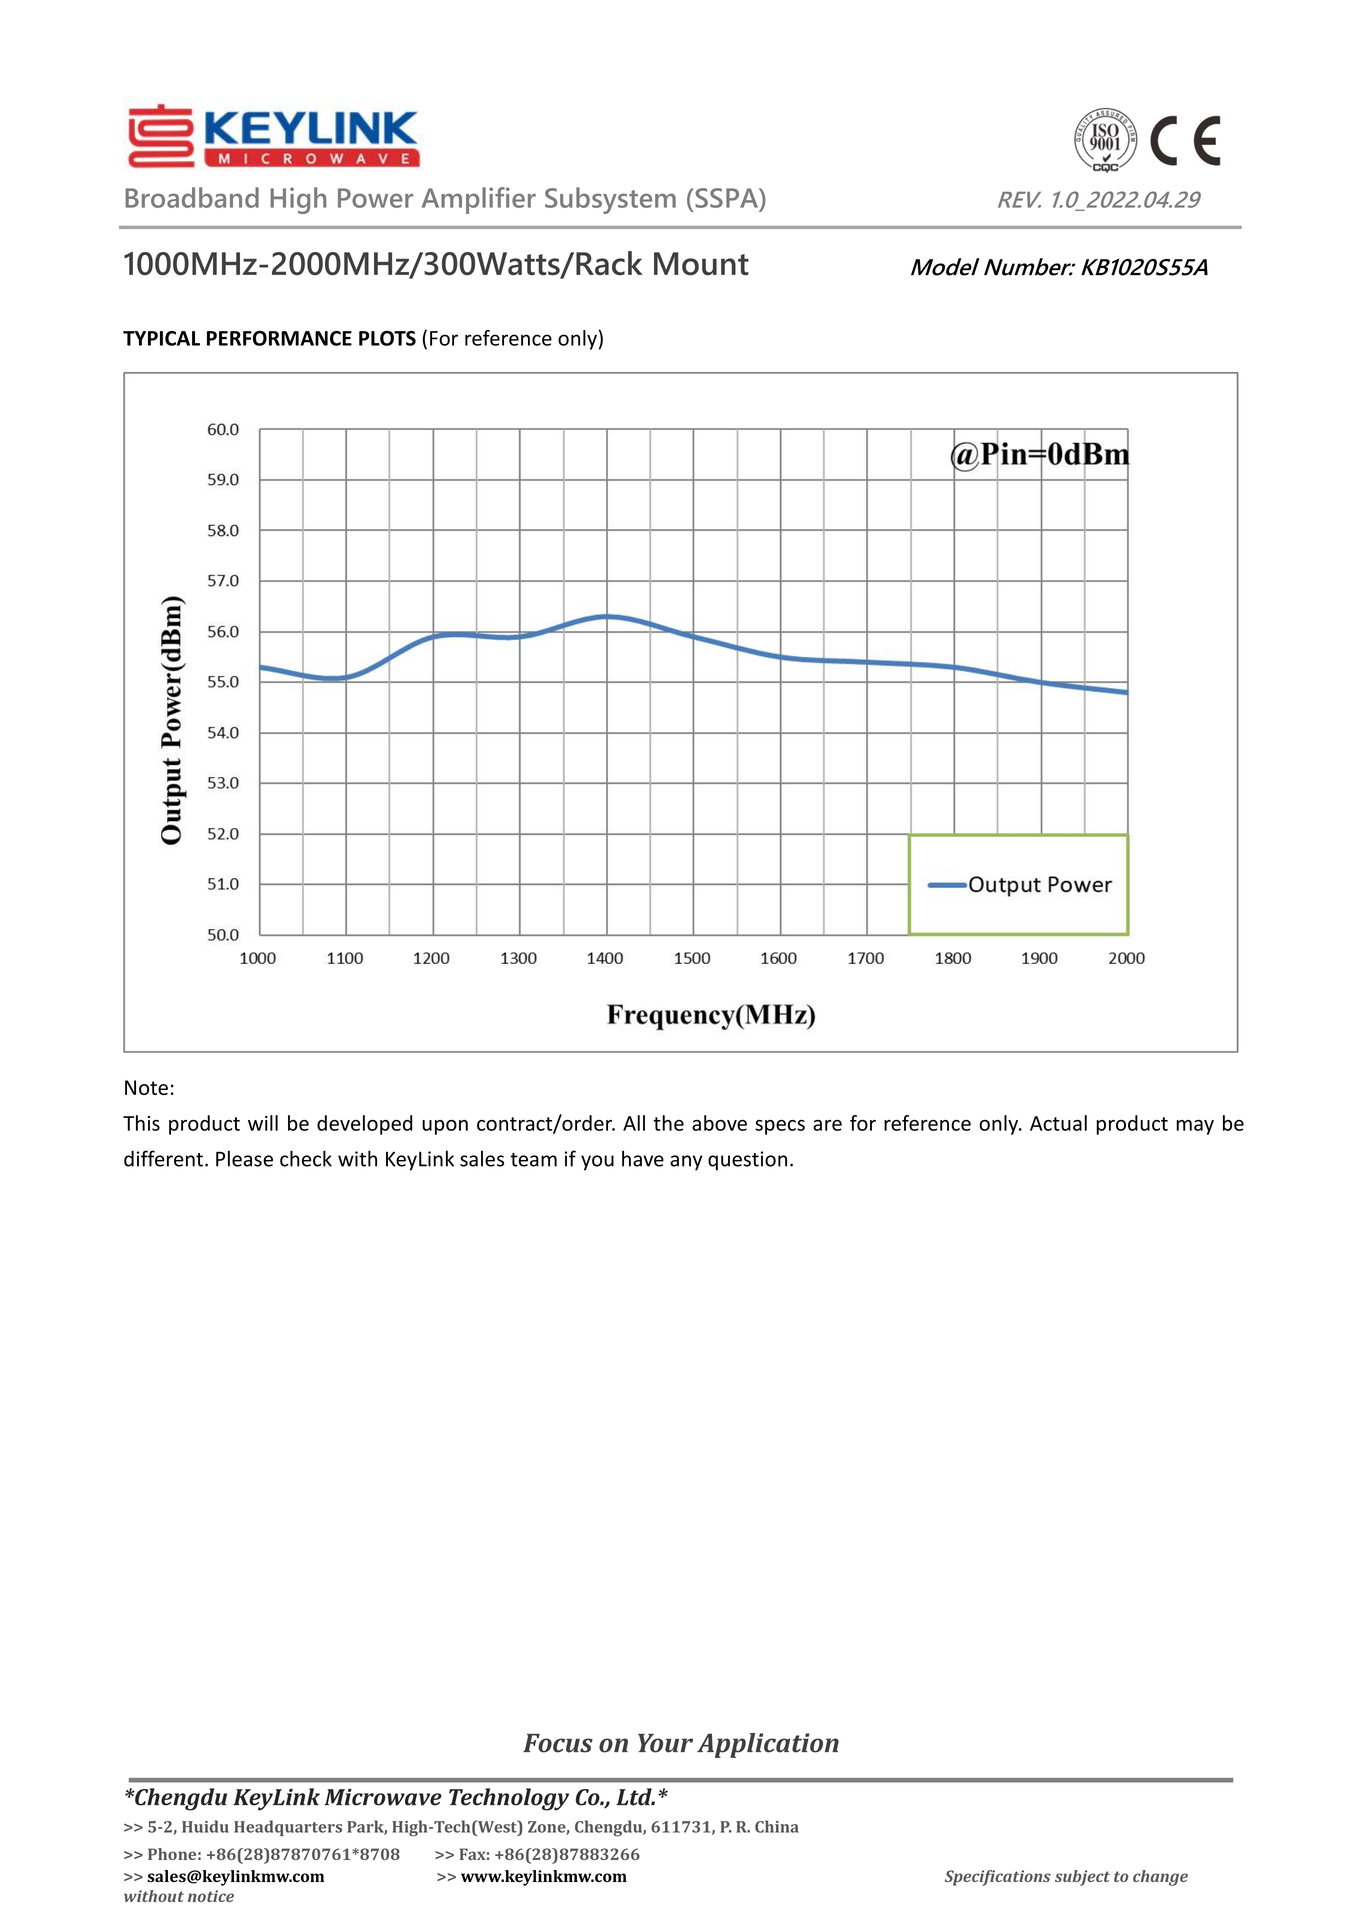  What do you see at coordinates (192, 197) in the image?
I see `Broadband` at bounding box center [192, 197].
